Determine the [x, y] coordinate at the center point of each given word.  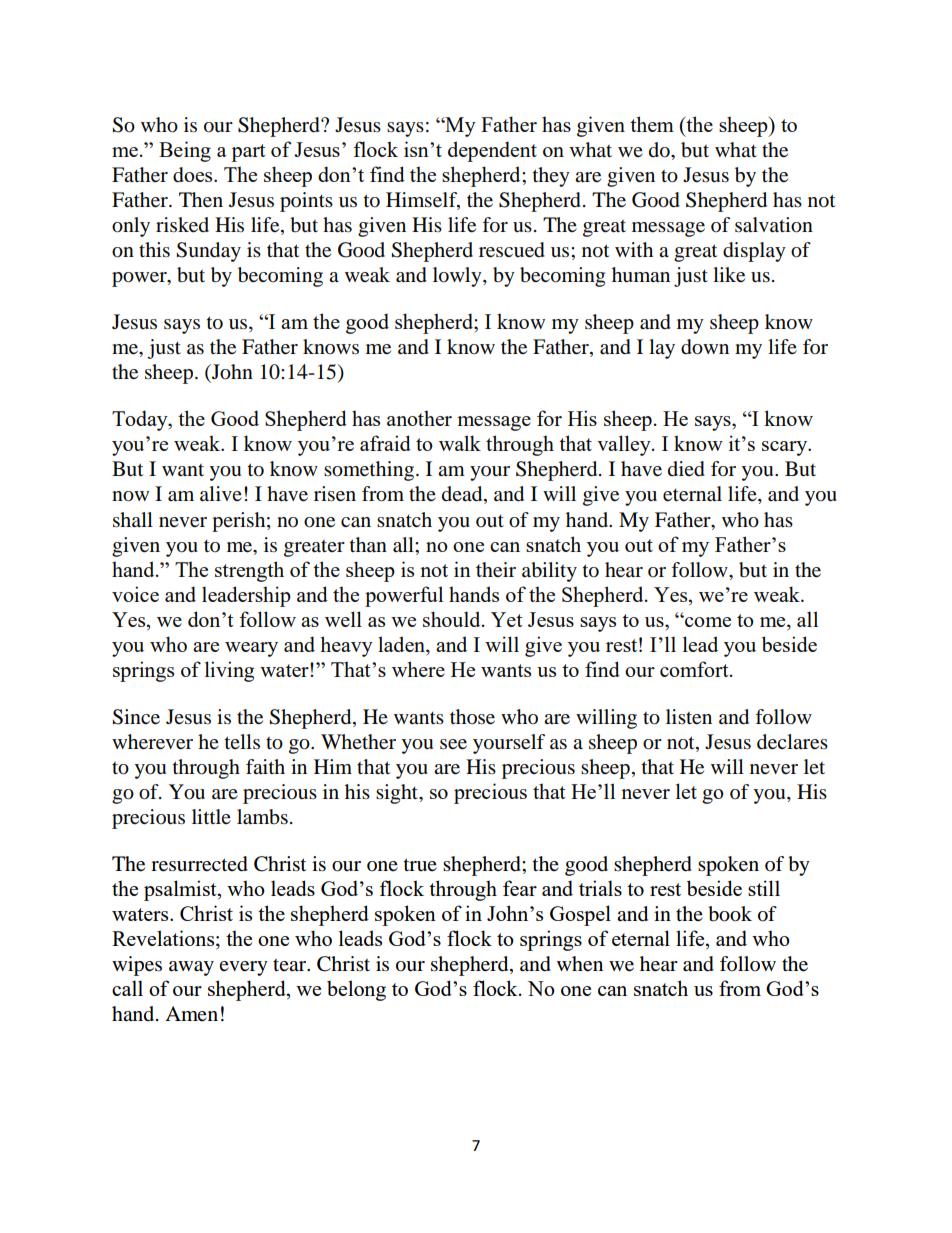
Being [185, 151]
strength [249, 571]
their [496, 570]
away [191, 968]
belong [356, 990]
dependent [492, 151]
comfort [695, 669]
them [652, 124]
